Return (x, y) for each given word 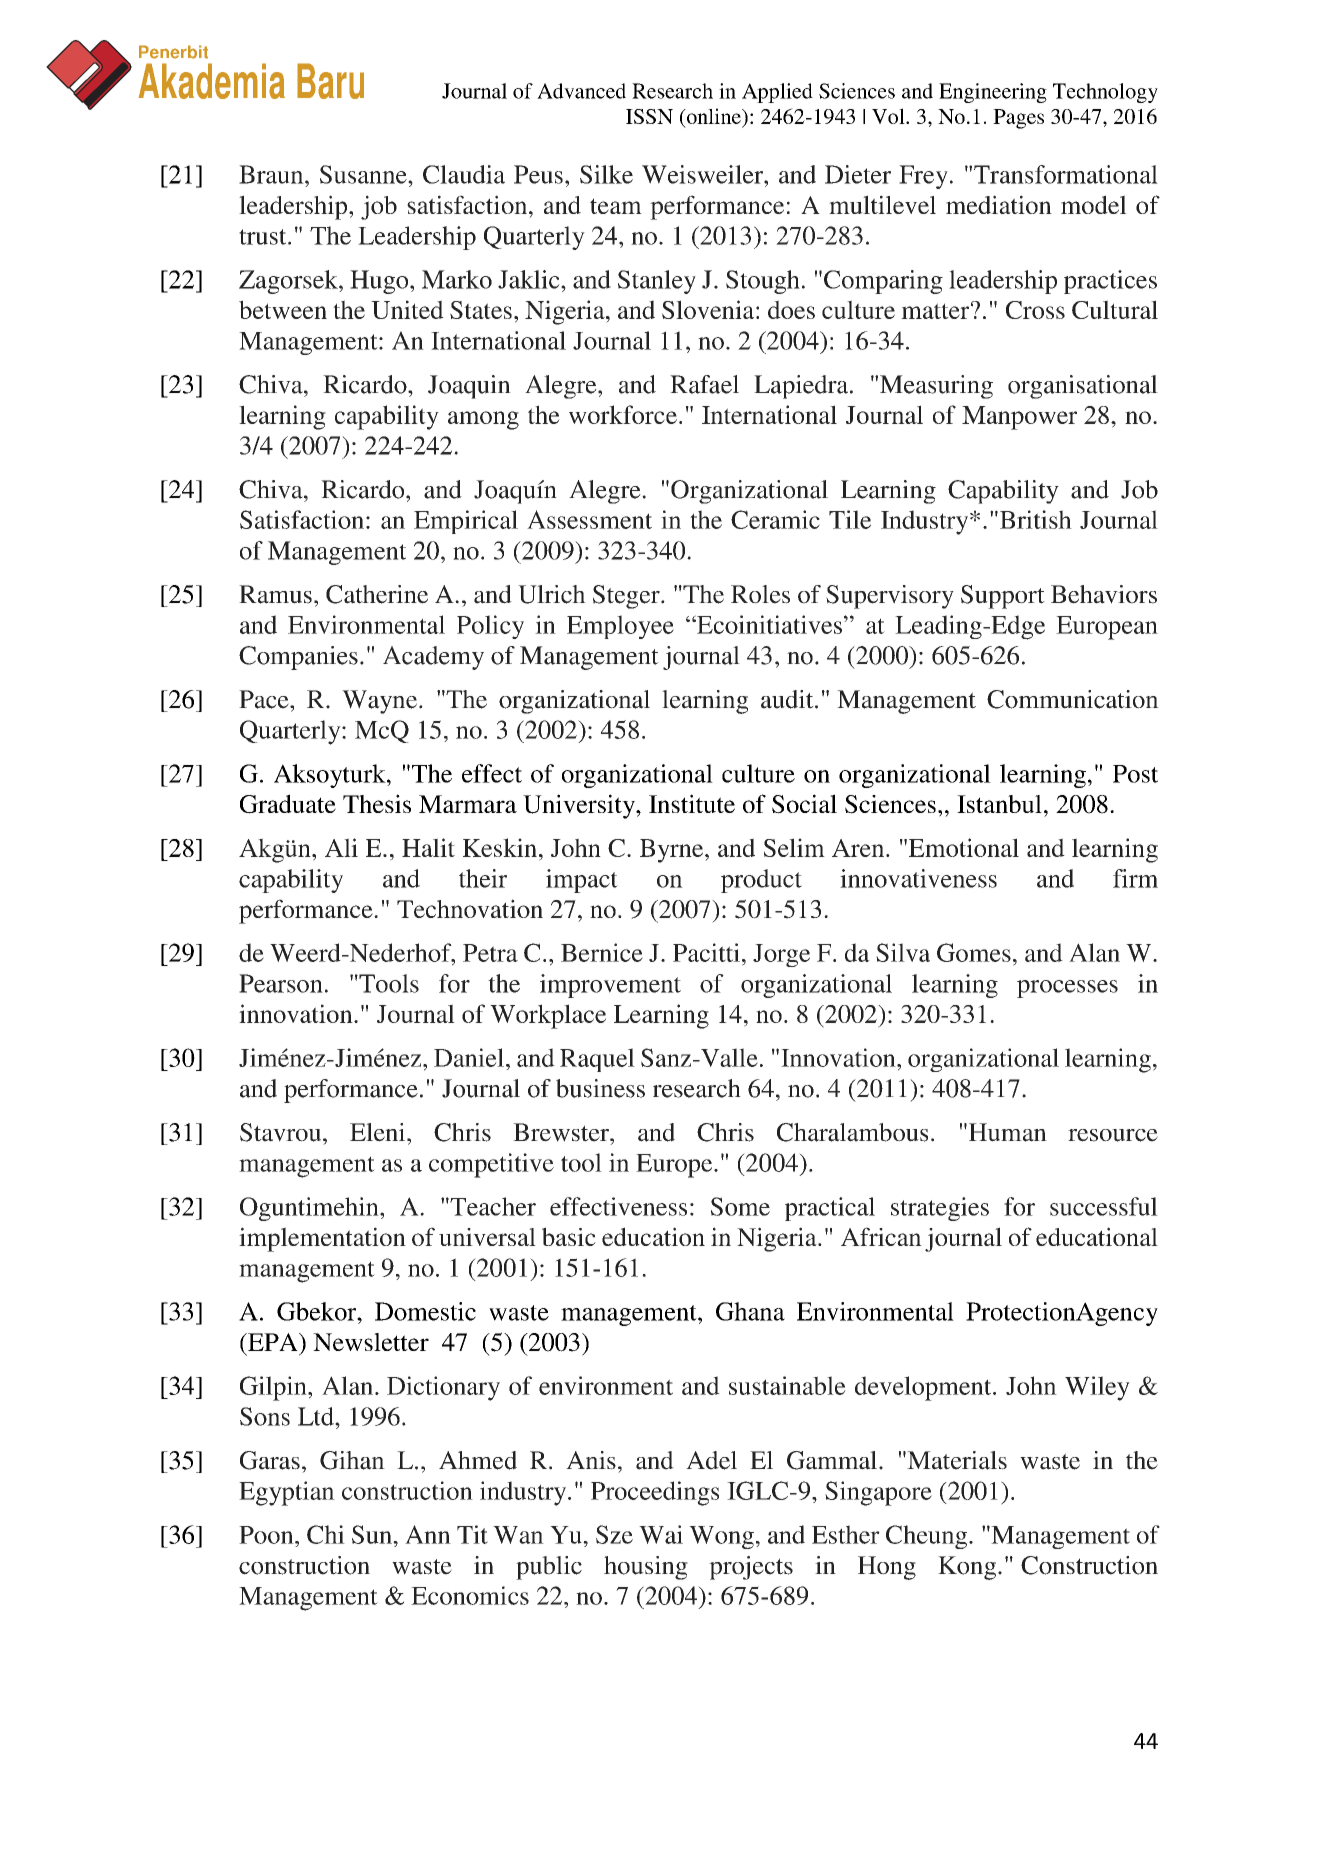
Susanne (364, 174)
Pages (1018, 119)
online (714, 116)
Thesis (377, 803)
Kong (968, 1568)
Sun (373, 1534)
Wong (721, 1537)
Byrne (673, 851)
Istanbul (999, 804)
